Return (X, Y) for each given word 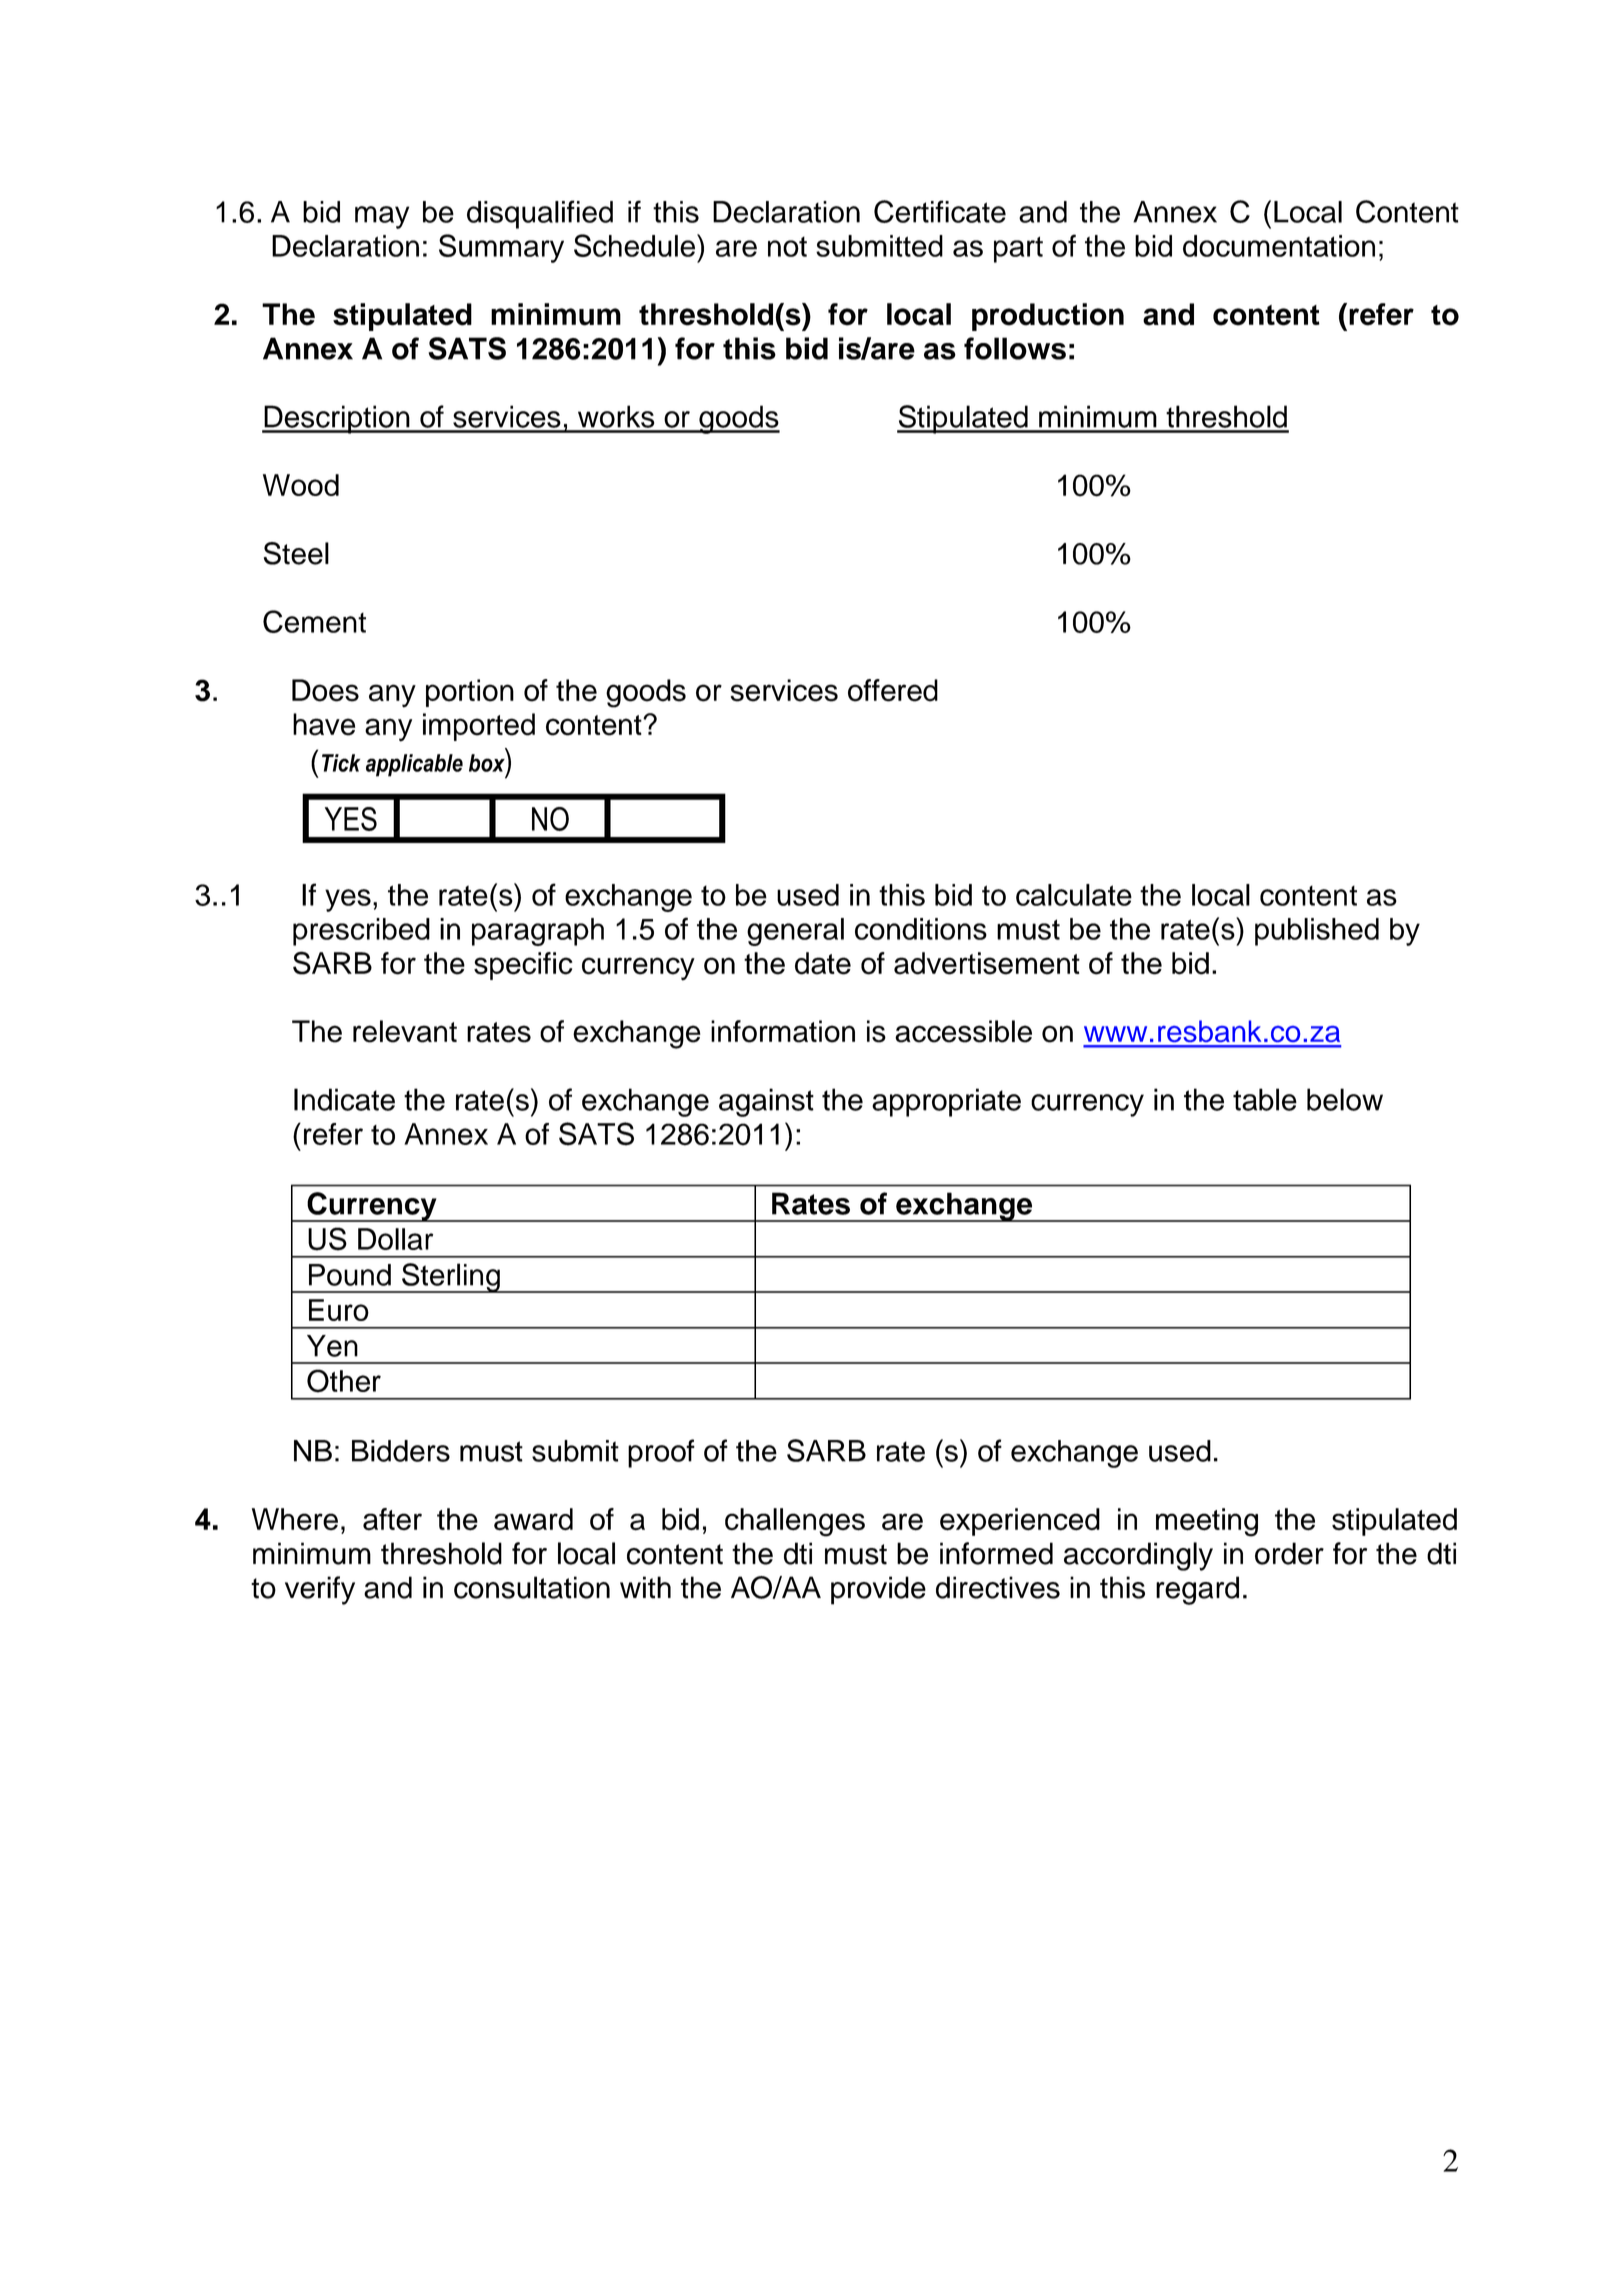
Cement (314, 621)
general (795, 932)
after (392, 1519)
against (766, 1102)
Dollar (395, 1239)
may (382, 217)
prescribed (361, 932)
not (787, 246)
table (1265, 1099)
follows (1015, 348)
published (1317, 932)
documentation (1279, 246)
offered (893, 690)
